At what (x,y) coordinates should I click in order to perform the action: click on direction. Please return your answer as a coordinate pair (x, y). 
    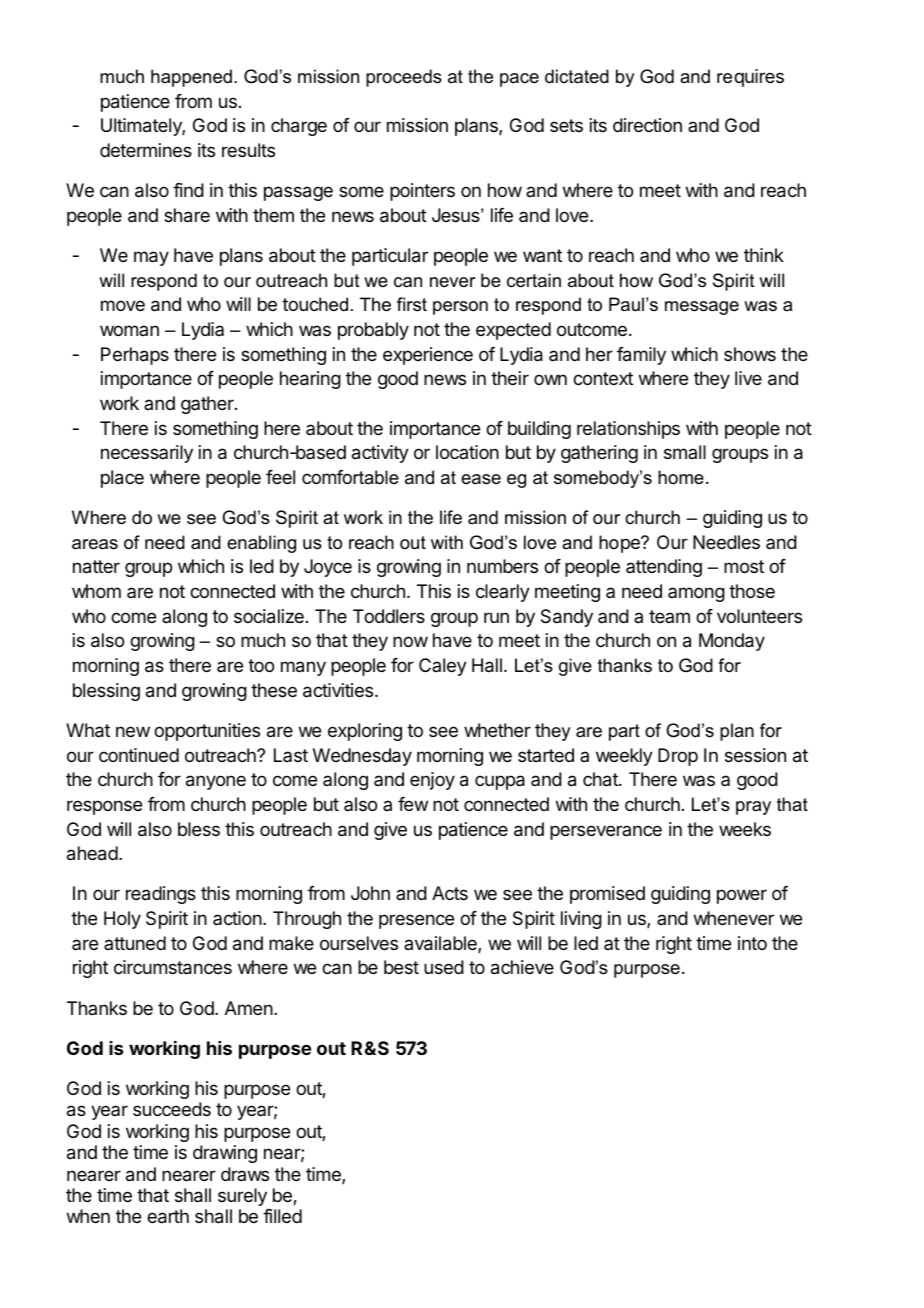
    Looking at the image, I should click on (647, 125).
